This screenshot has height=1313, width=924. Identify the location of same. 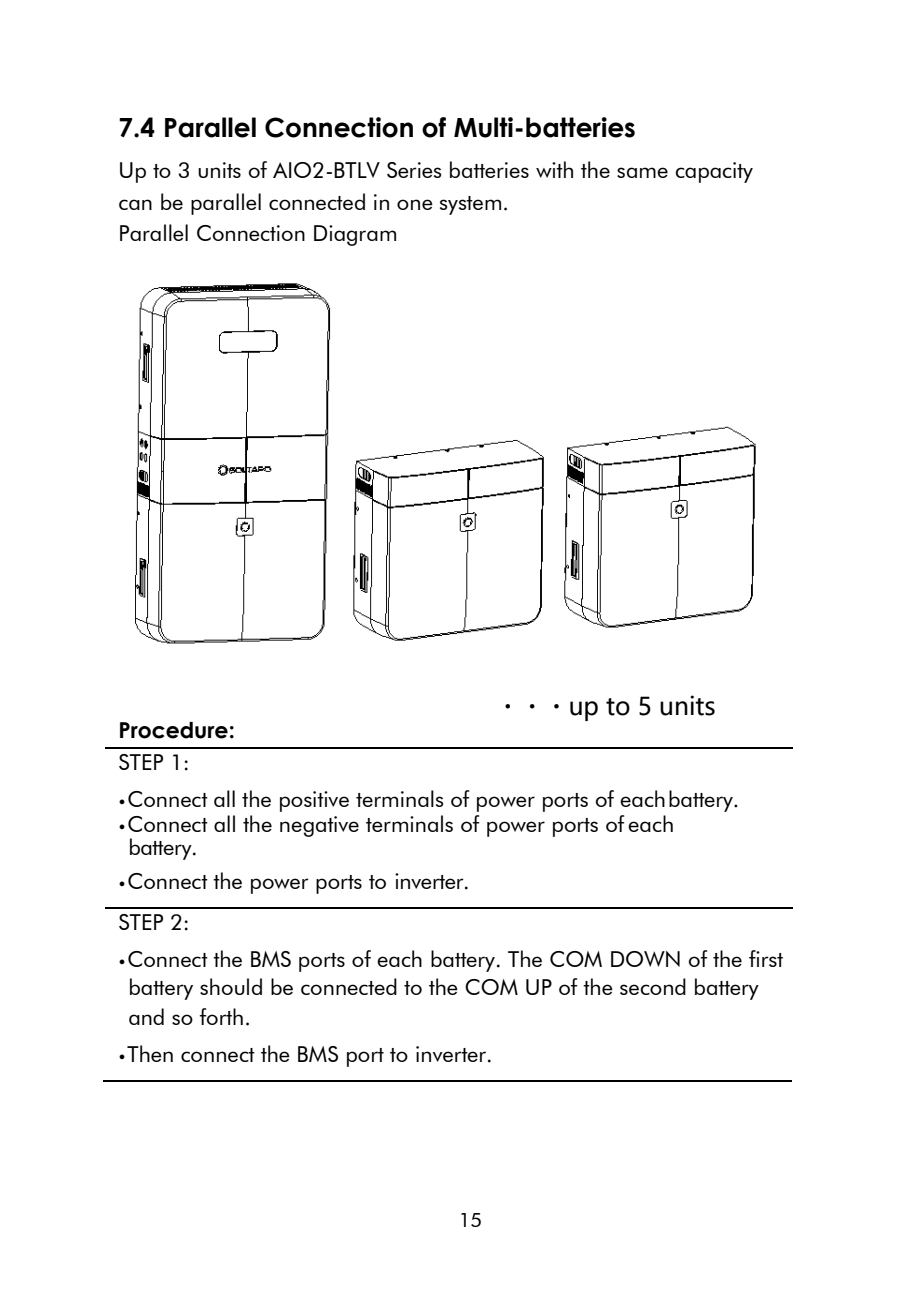
(642, 172).
